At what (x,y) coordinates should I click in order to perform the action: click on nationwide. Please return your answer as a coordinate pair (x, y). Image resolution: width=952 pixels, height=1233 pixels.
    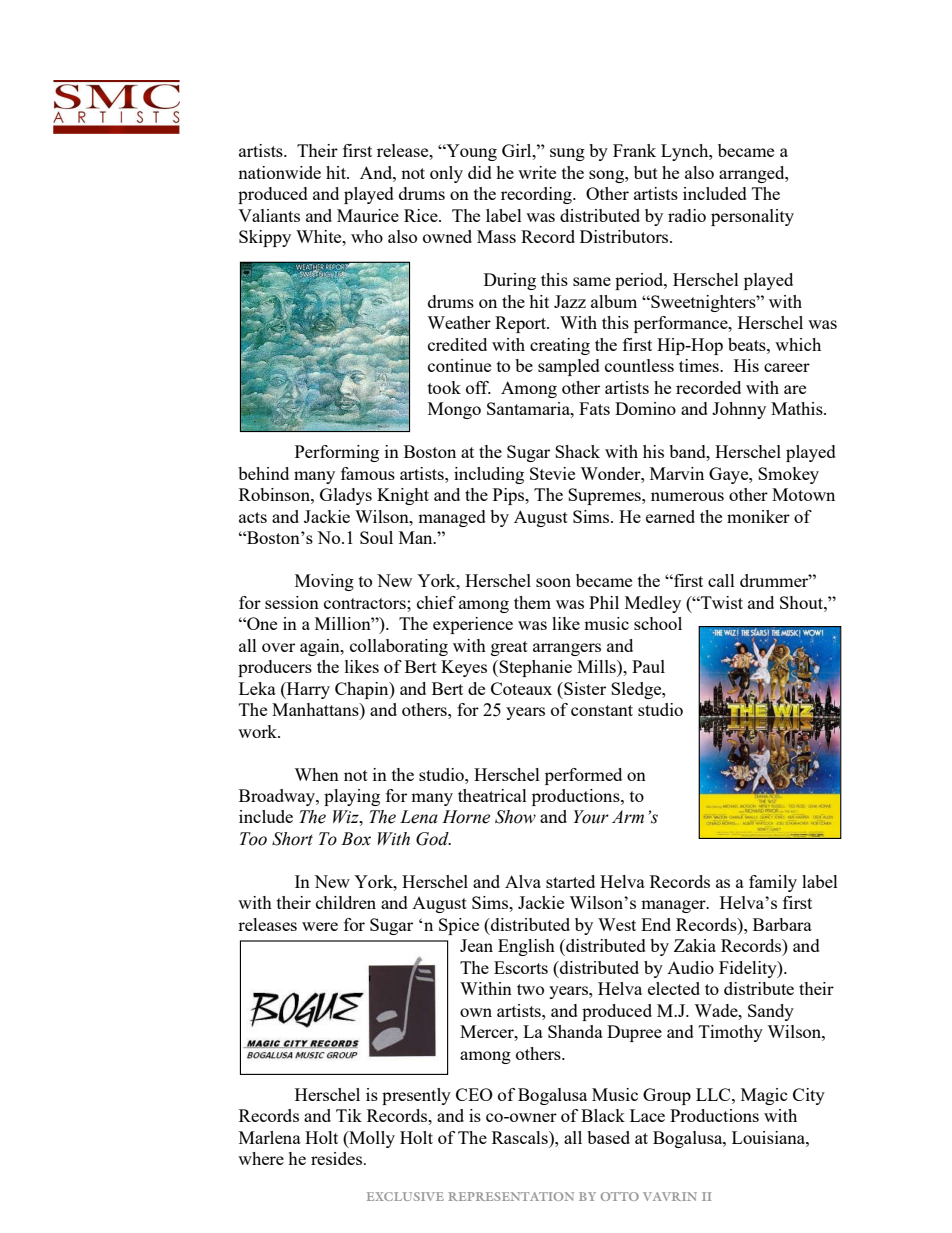
    Looking at the image, I should click on (279, 172).
